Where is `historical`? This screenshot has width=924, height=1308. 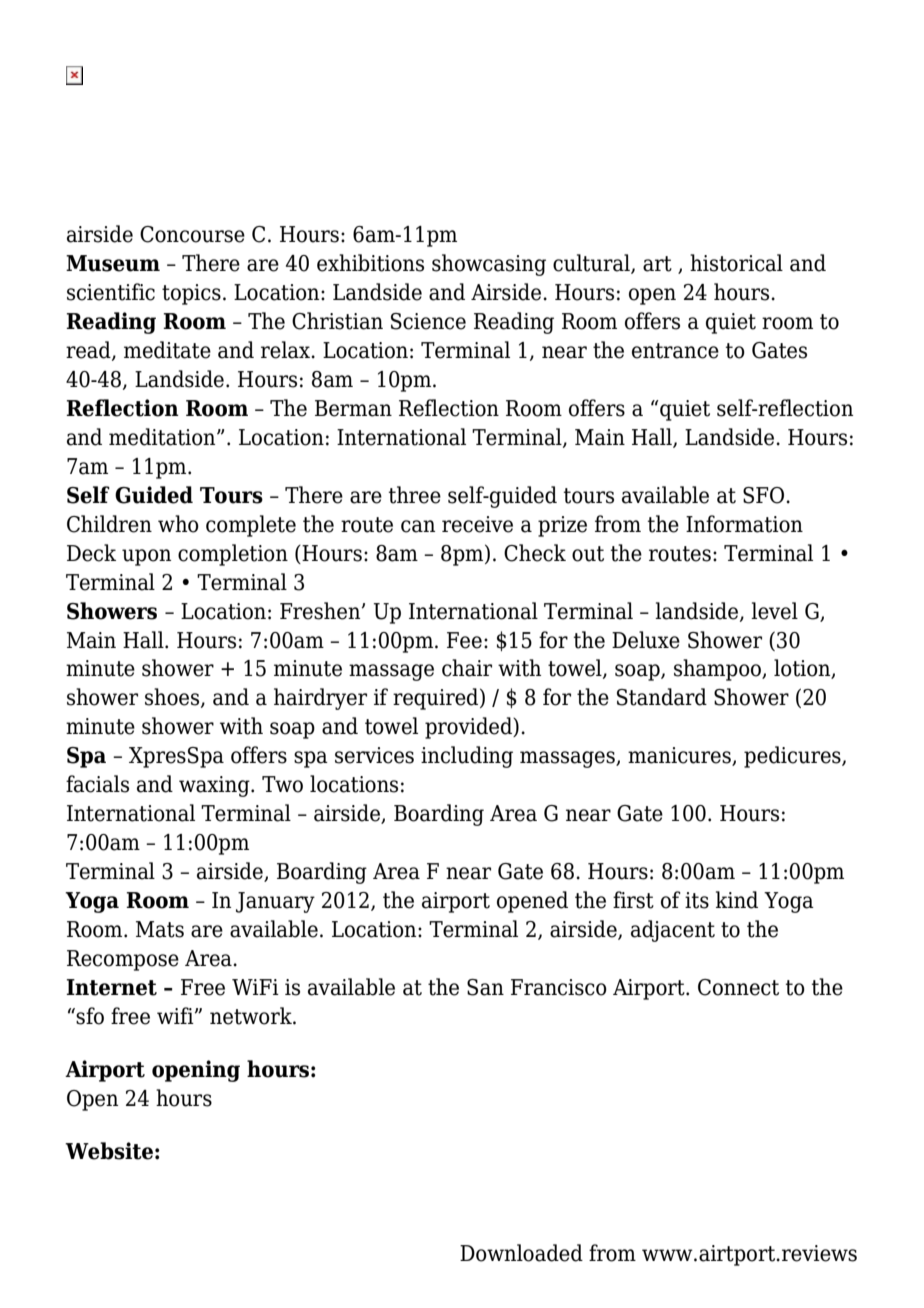
historical is located at coordinates (736, 263).
